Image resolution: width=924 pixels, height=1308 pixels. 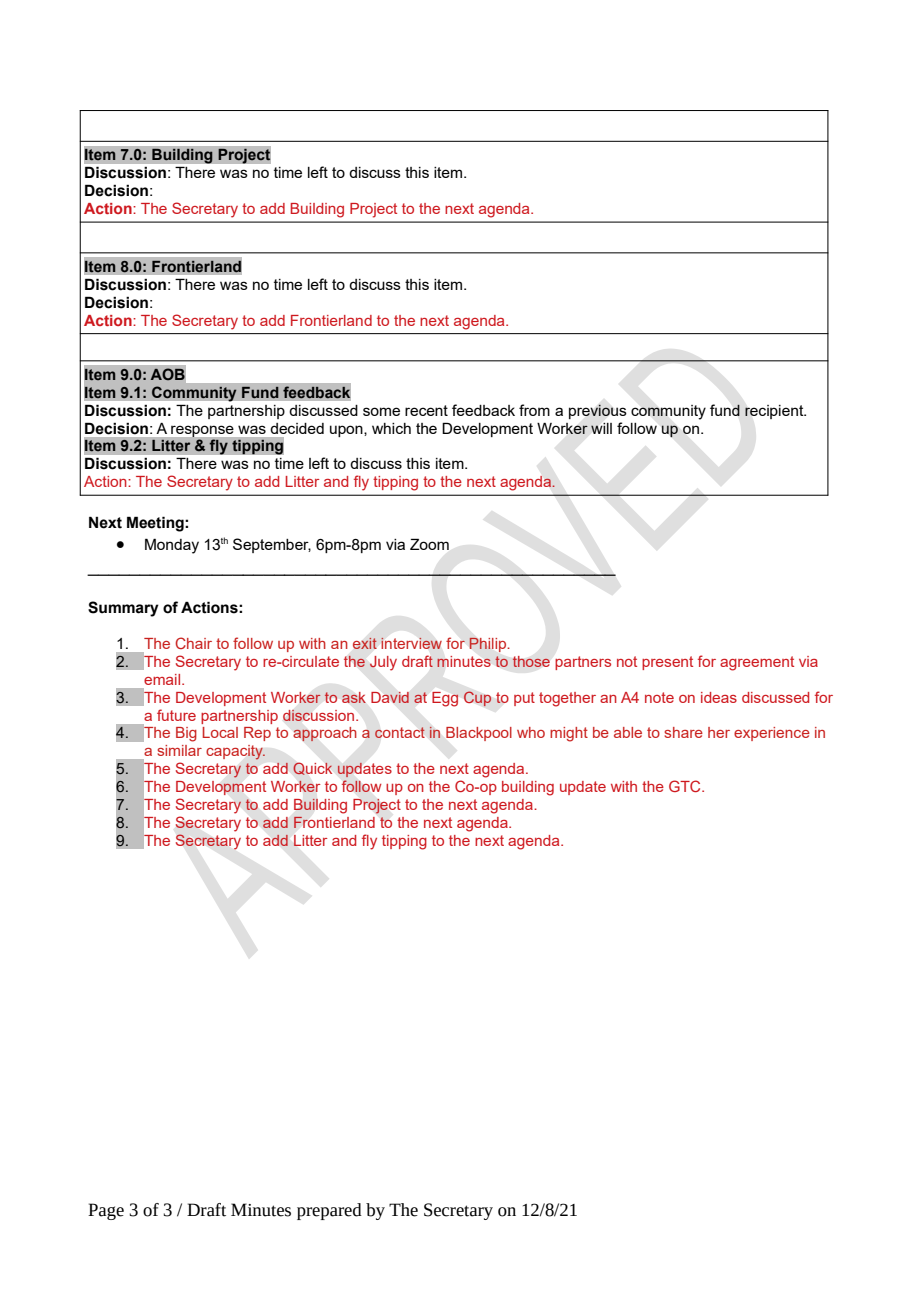 I want to click on Page, so click(x=106, y=1211).
